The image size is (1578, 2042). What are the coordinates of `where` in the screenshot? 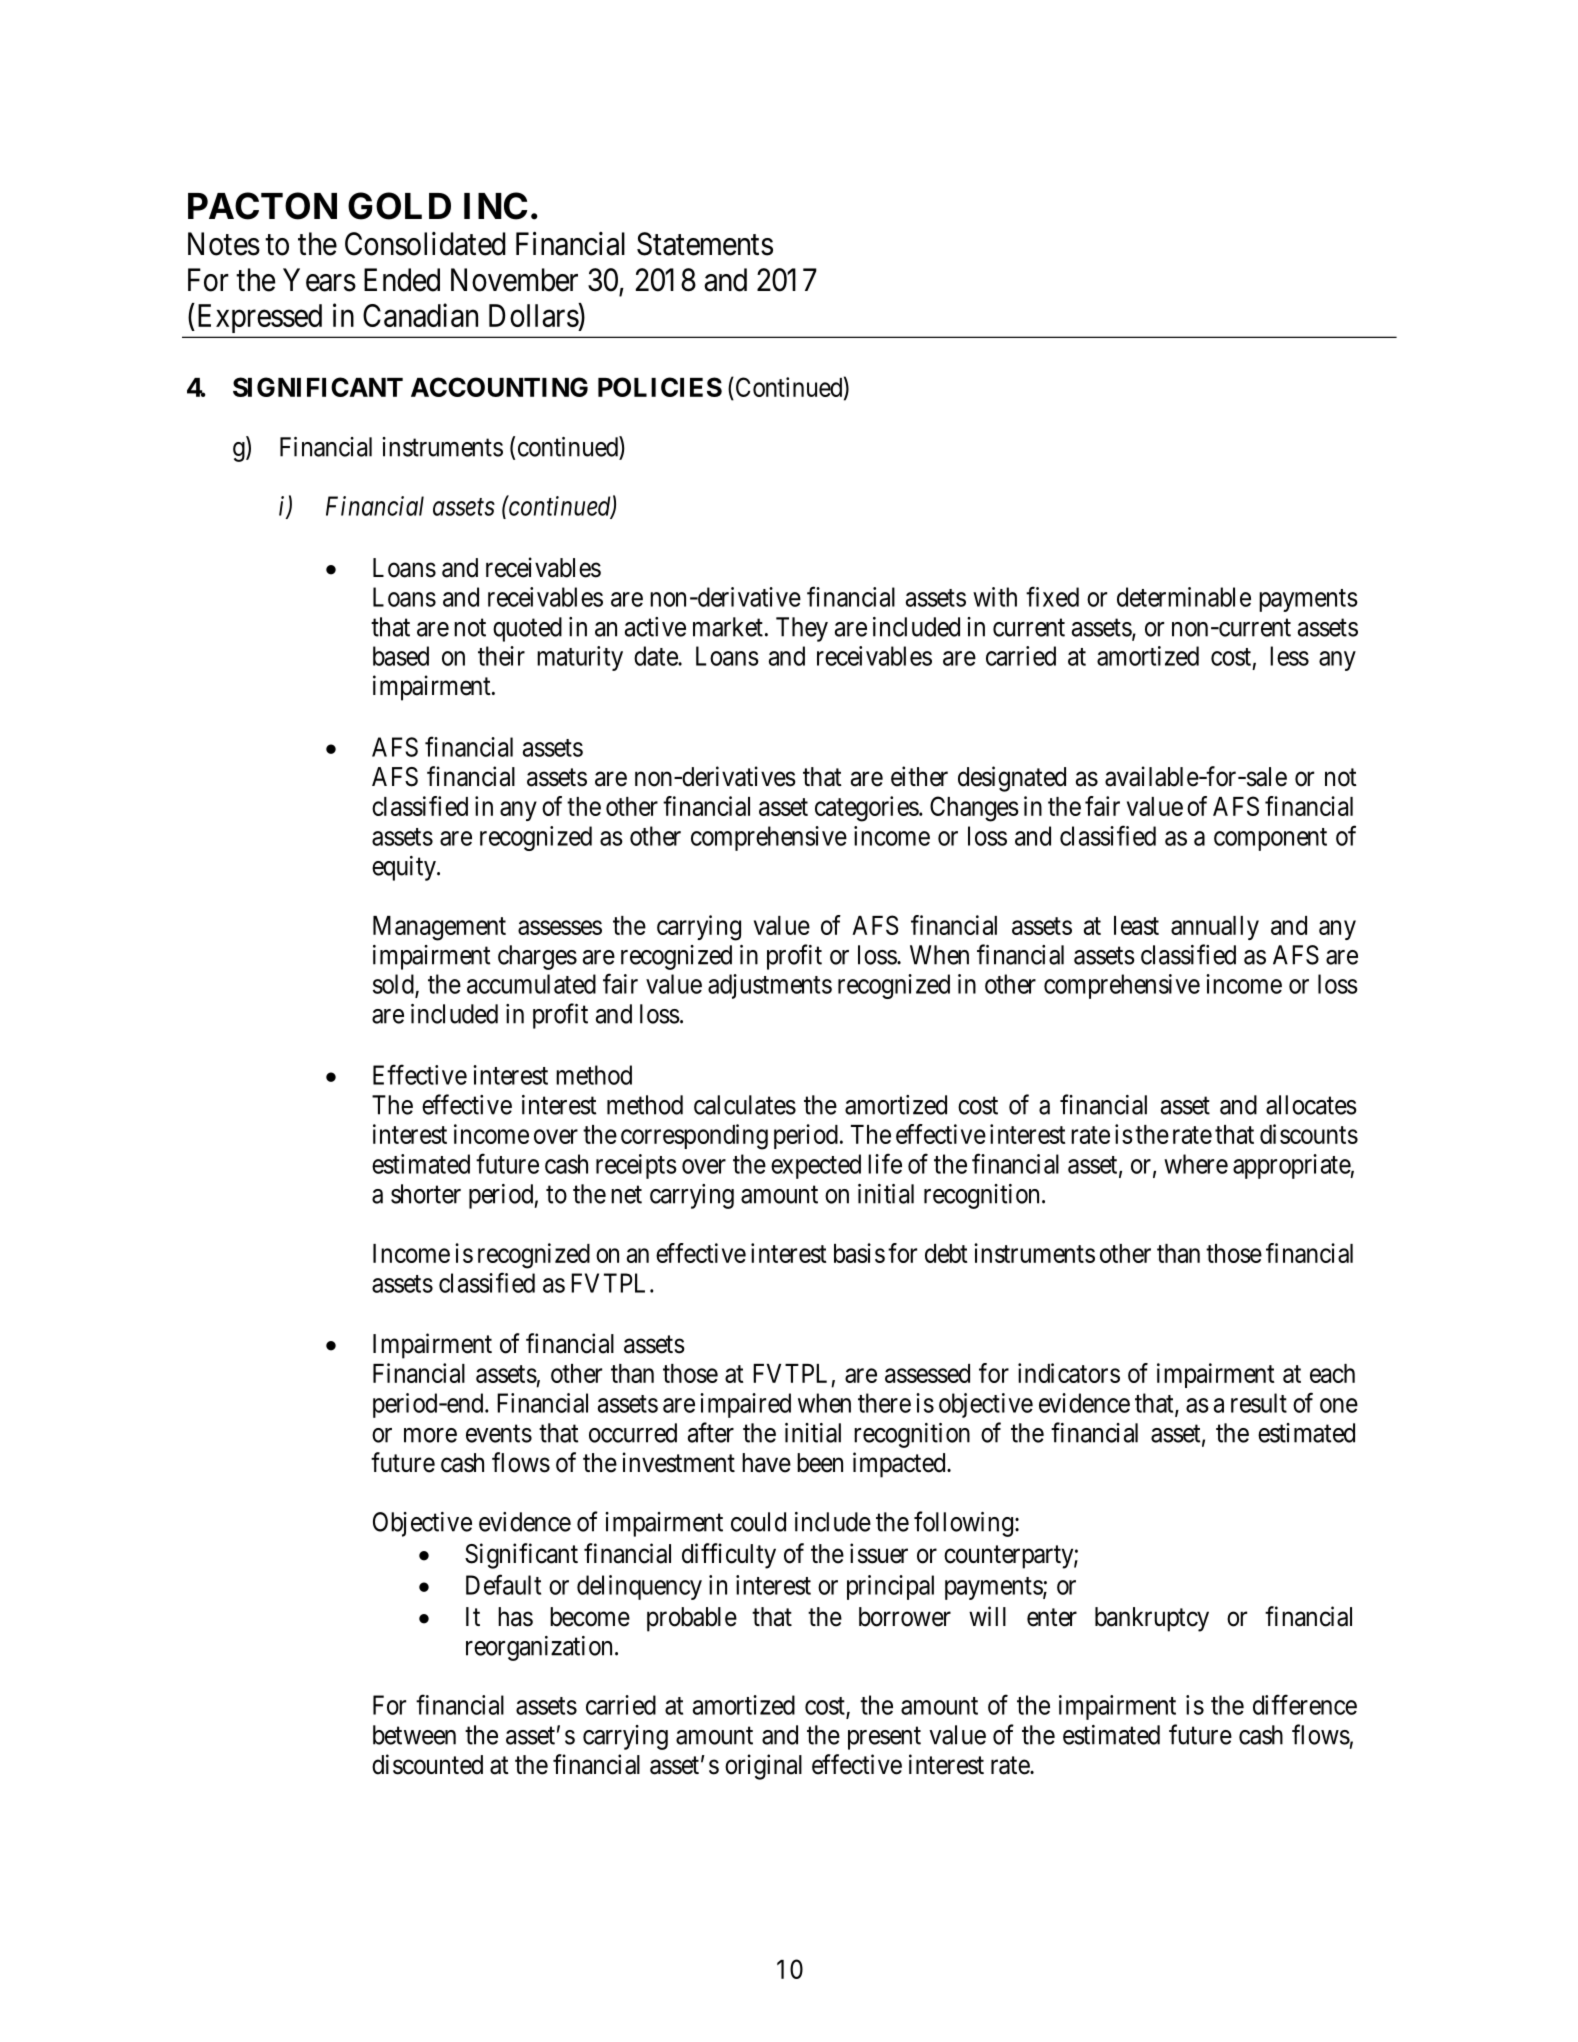 It's located at (1196, 1164).
